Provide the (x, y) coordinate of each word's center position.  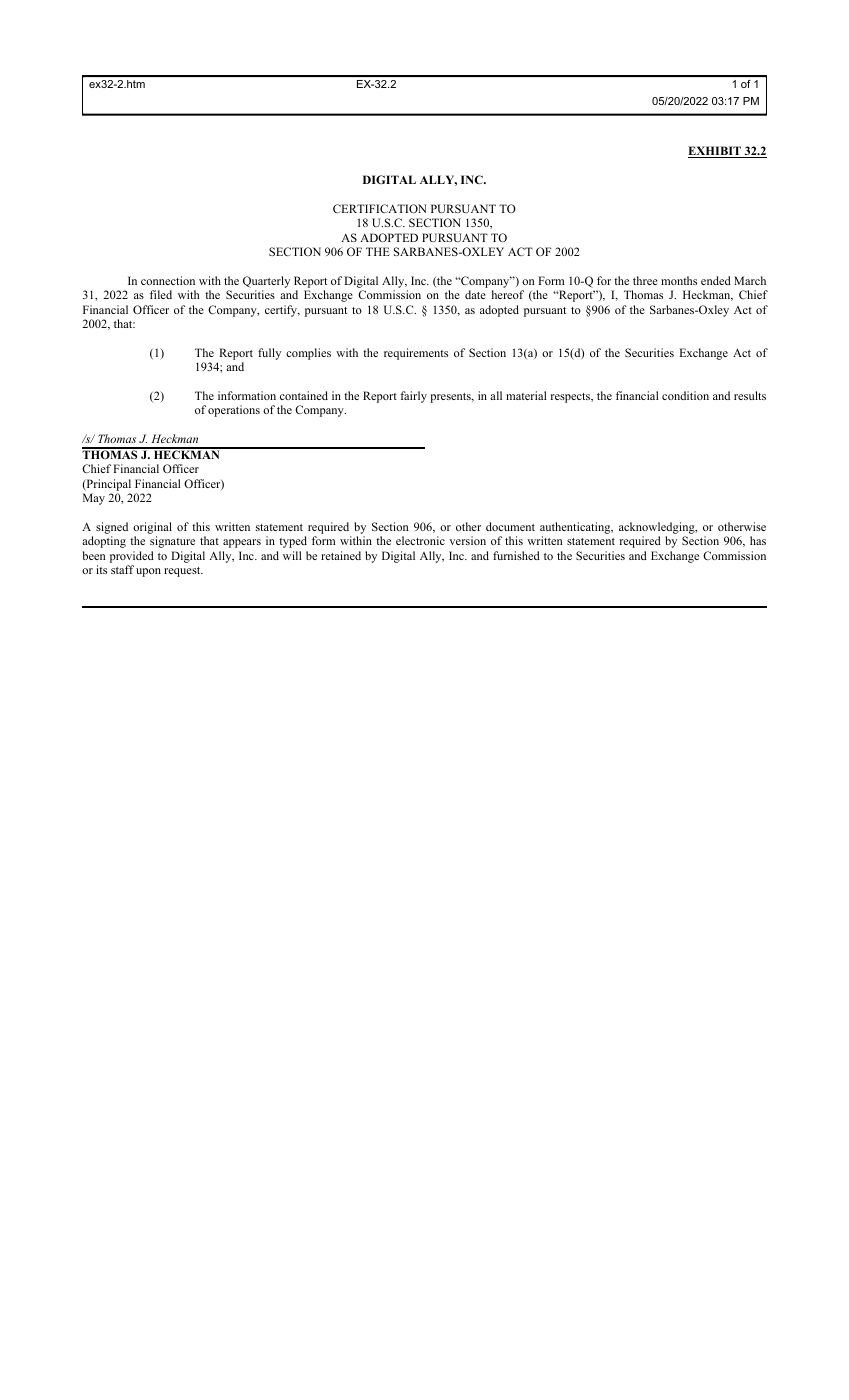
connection (168, 280)
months (679, 280)
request (183, 572)
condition (685, 395)
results (750, 395)
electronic (420, 540)
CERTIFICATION (380, 208)
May (94, 499)
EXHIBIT (715, 152)
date (475, 294)
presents (451, 398)
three (645, 280)
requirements (416, 354)
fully (269, 354)
